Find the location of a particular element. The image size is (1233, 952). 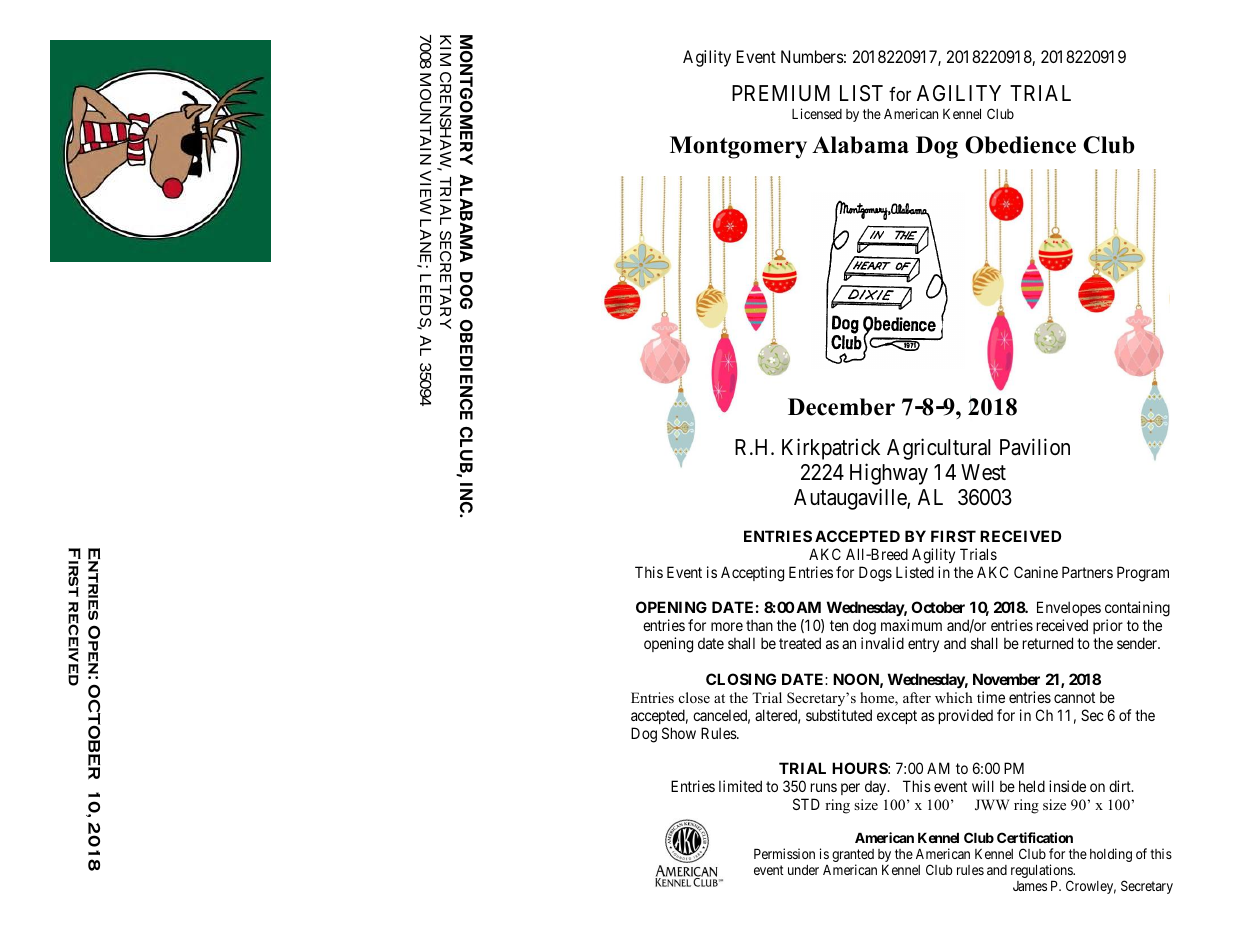

PREMIUM is located at coordinates (781, 93).
